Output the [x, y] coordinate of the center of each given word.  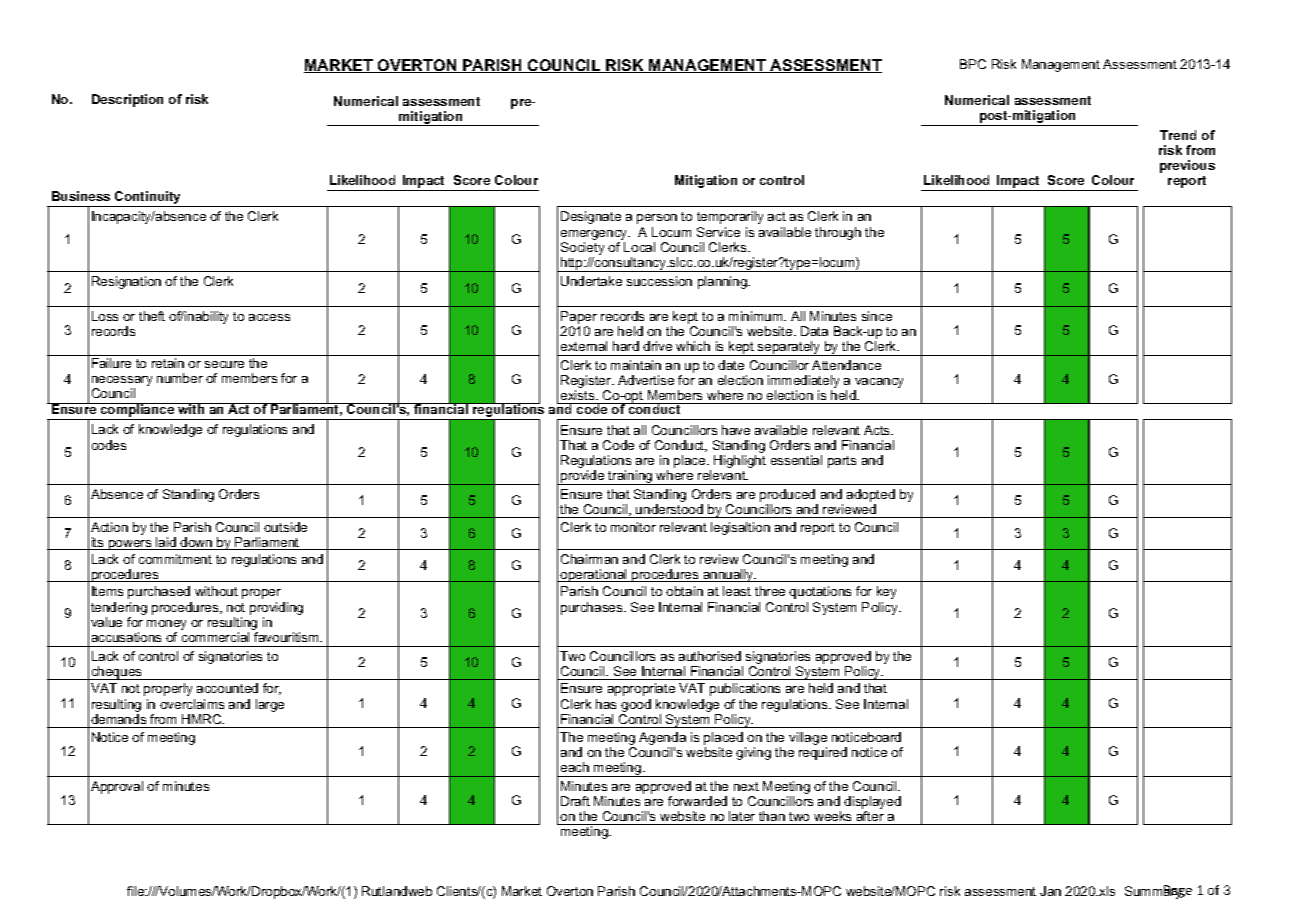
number [180, 378]
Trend [1178, 135]
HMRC [203, 719]
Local [639, 247]
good [636, 705]
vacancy [878, 384]
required [823, 753]
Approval [117, 787]
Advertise [646, 380]
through [838, 233]
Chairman [589, 559]
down [197, 543]
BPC [973, 64]
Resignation [126, 282]
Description [127, 100]
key [886, 592]
